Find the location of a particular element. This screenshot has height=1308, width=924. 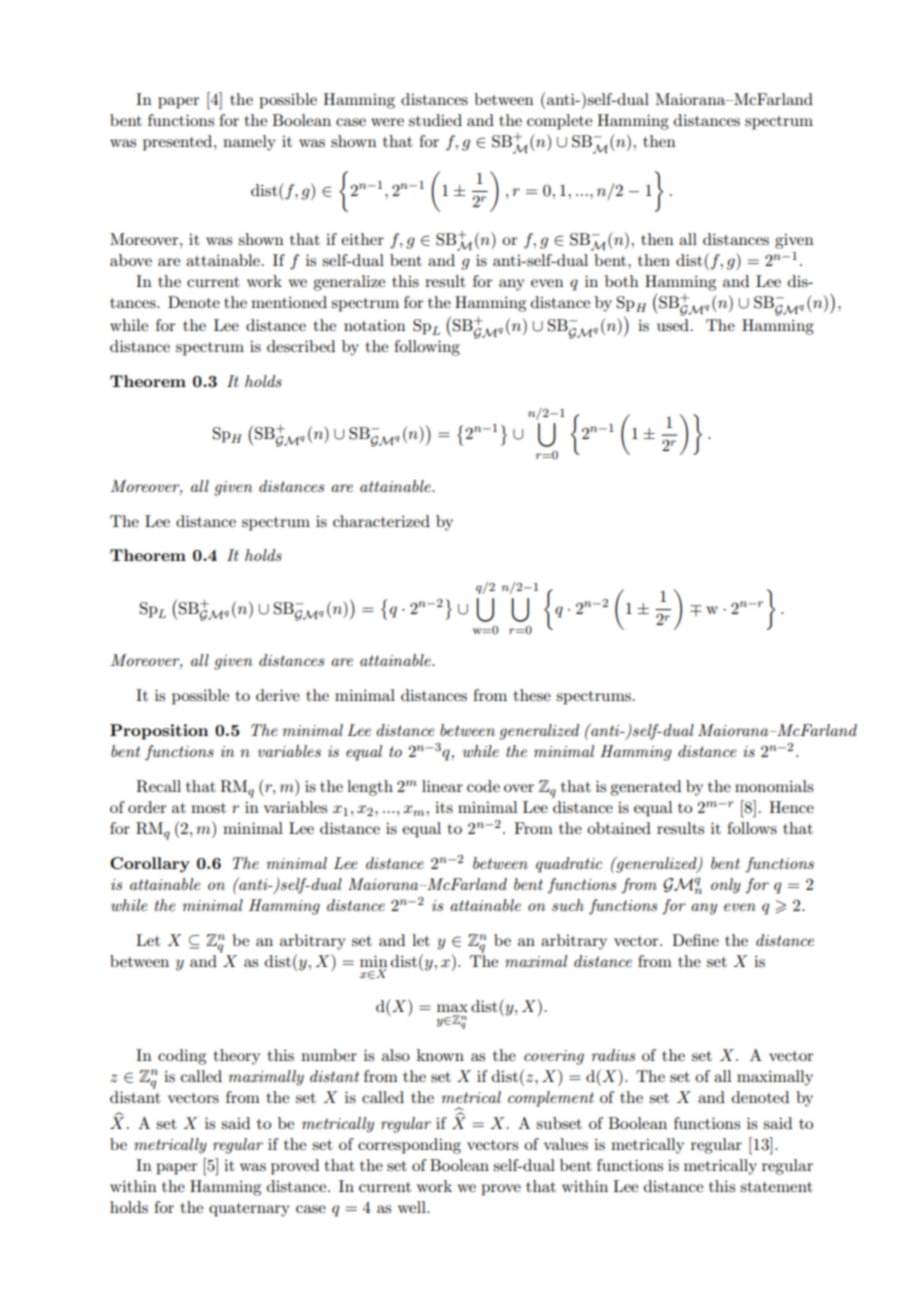

monomials is located at coordinates (774, 786).
